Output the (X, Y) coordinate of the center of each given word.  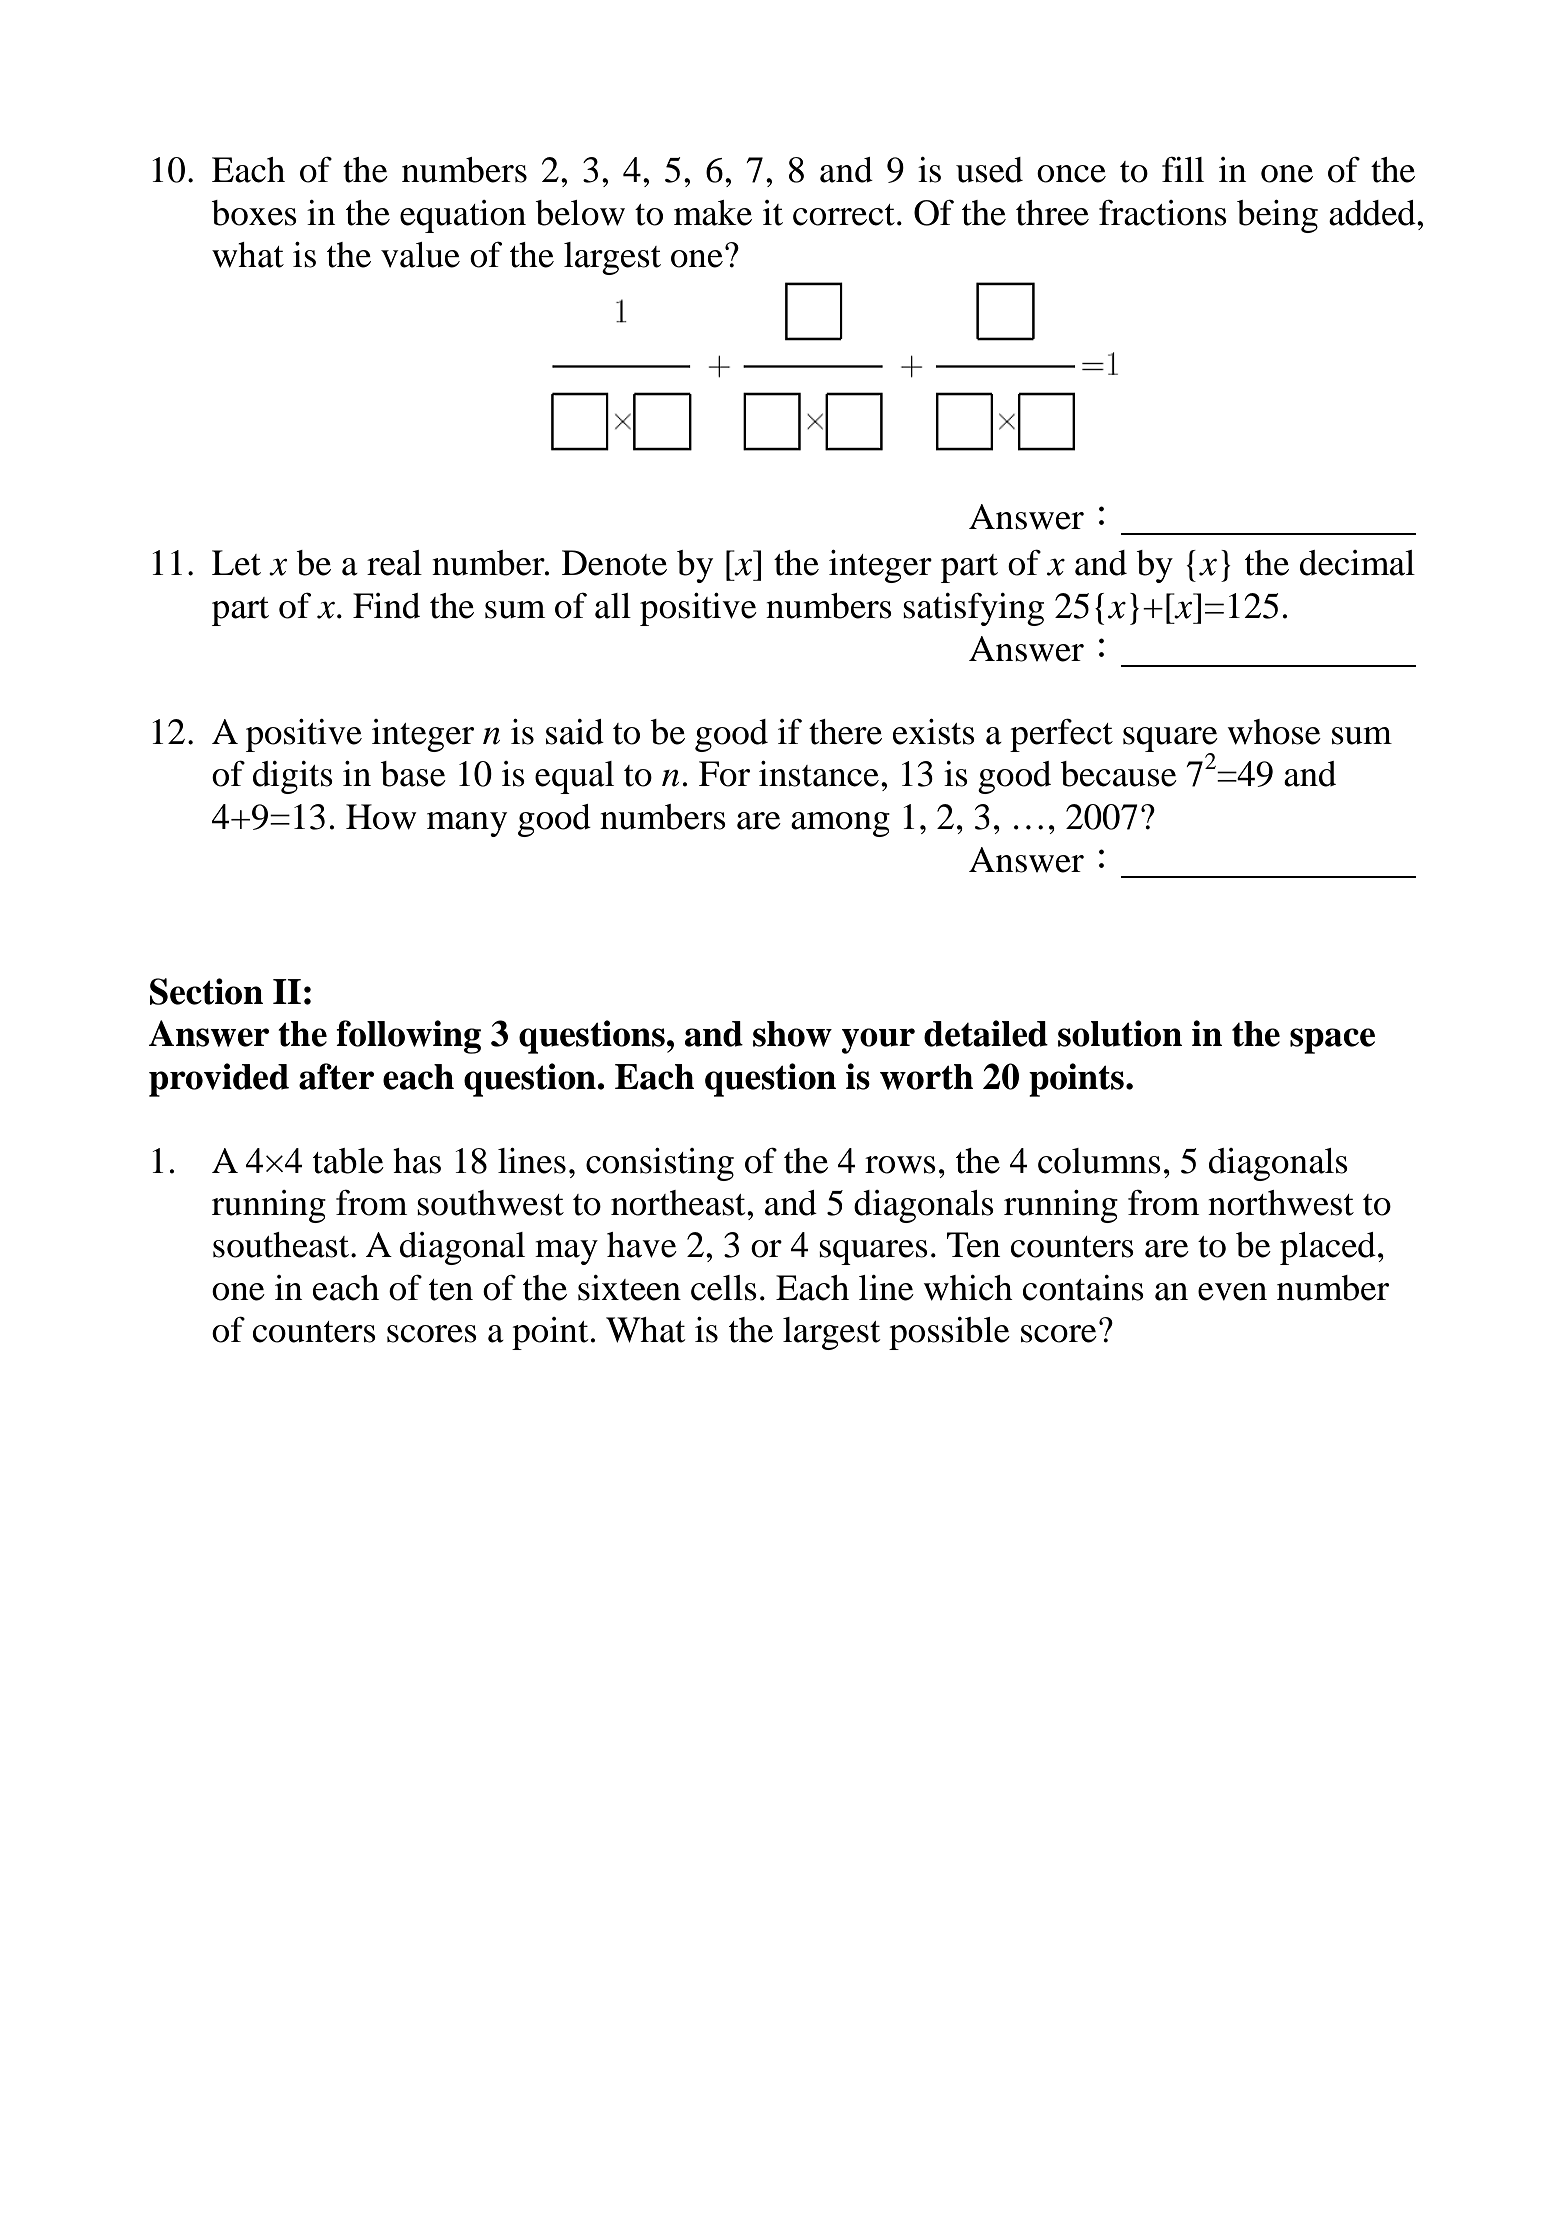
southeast (282, 1245)
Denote (614, 563)
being (1277, 216)
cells (724, 1288)
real (394, 563)
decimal (1357, 563)
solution (1120, 1033)
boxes (254, 213)
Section (206, 991)
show (792, 1034)
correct (844, 215)
